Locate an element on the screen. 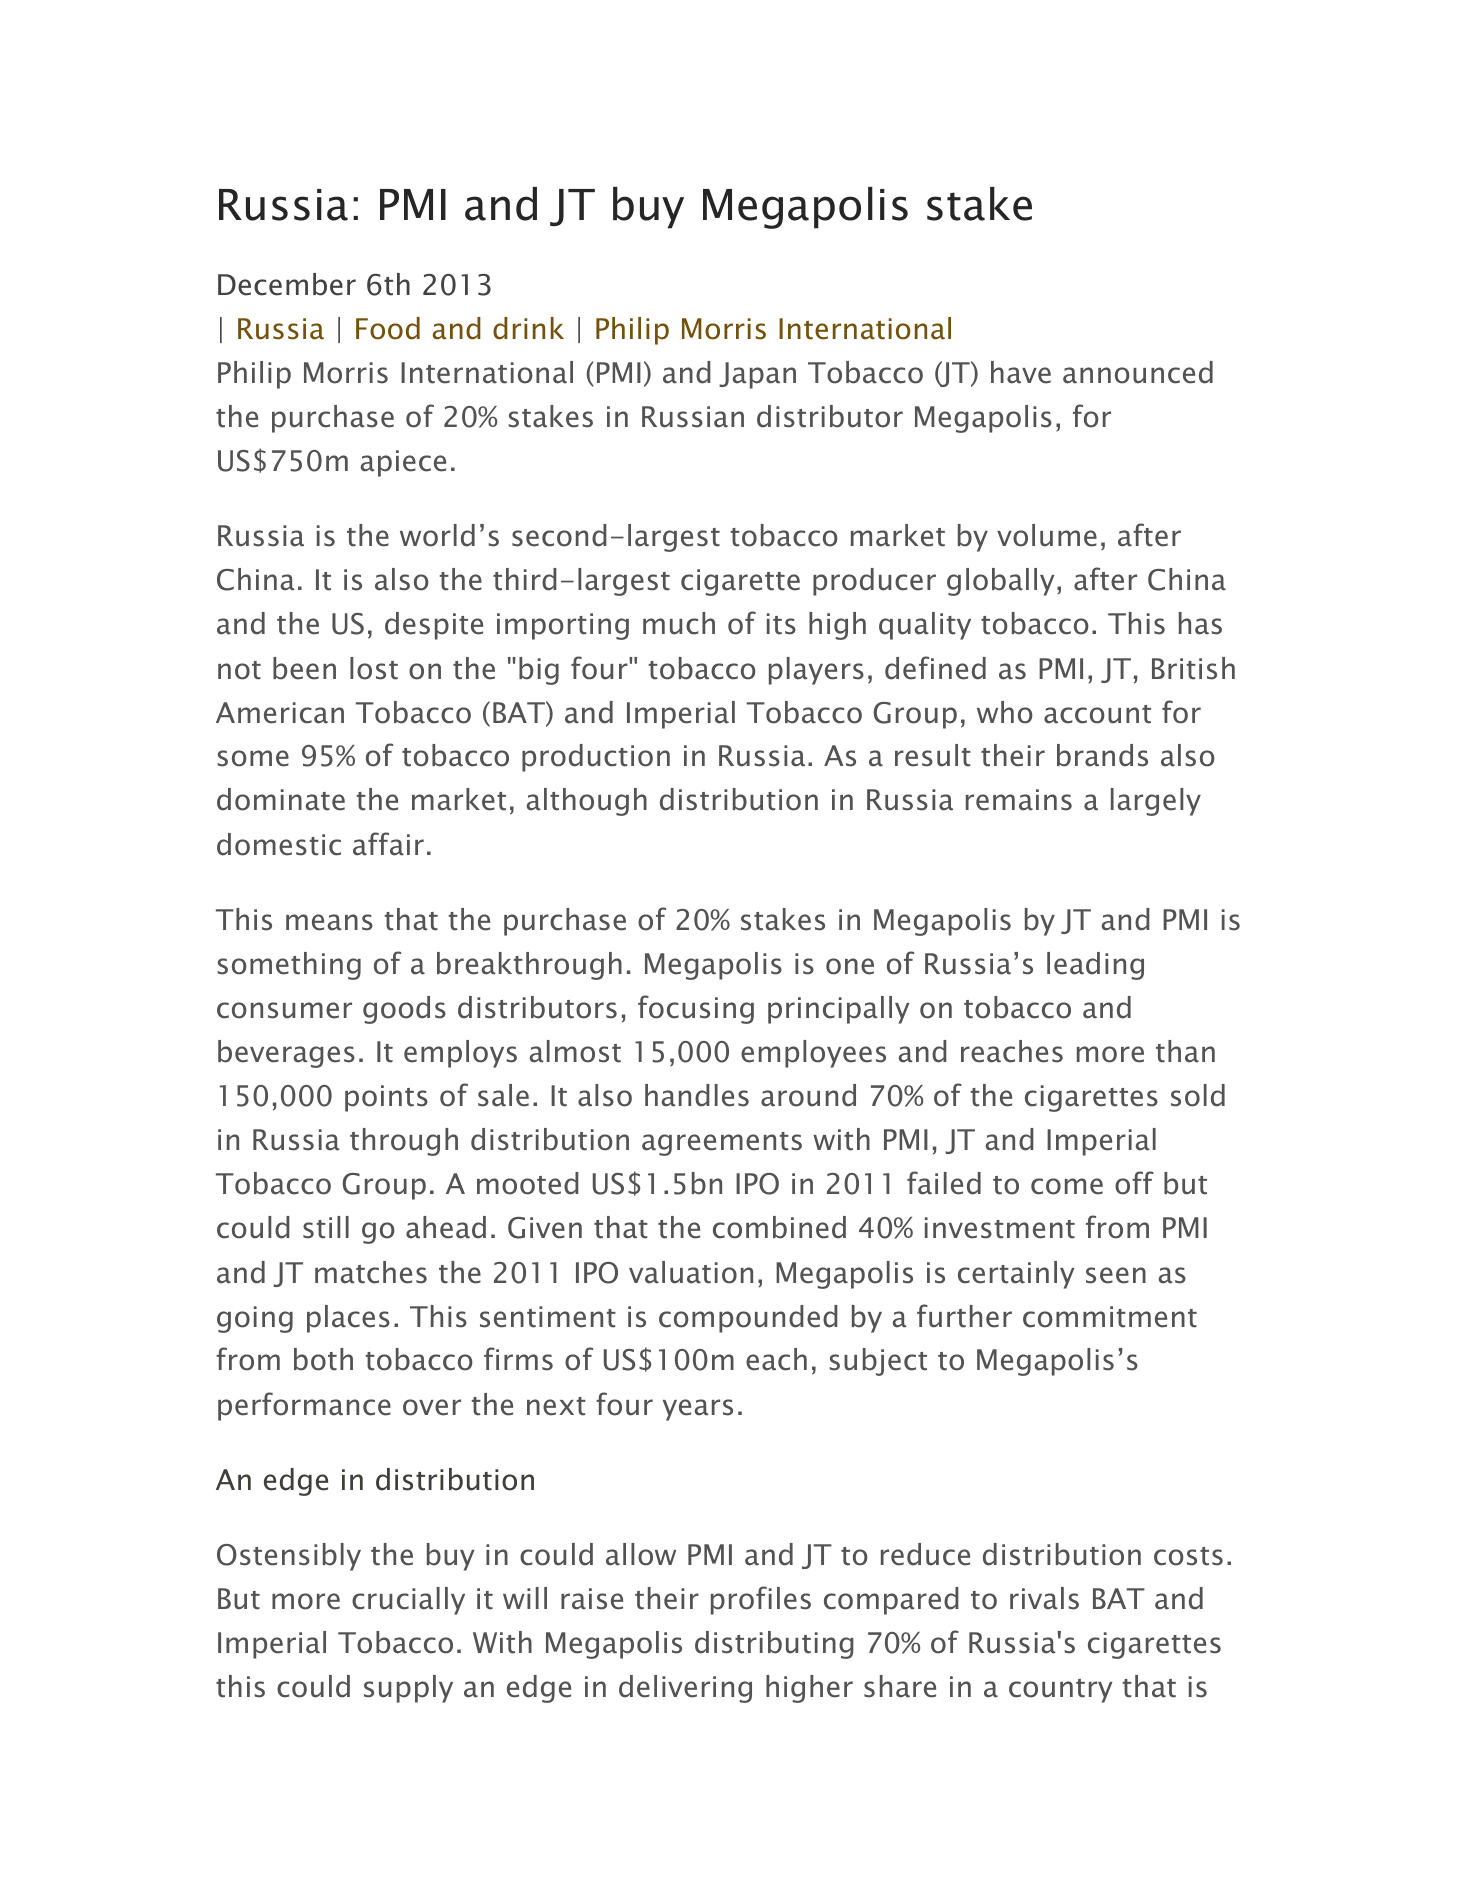  production is located at coordinates (596, 758).
